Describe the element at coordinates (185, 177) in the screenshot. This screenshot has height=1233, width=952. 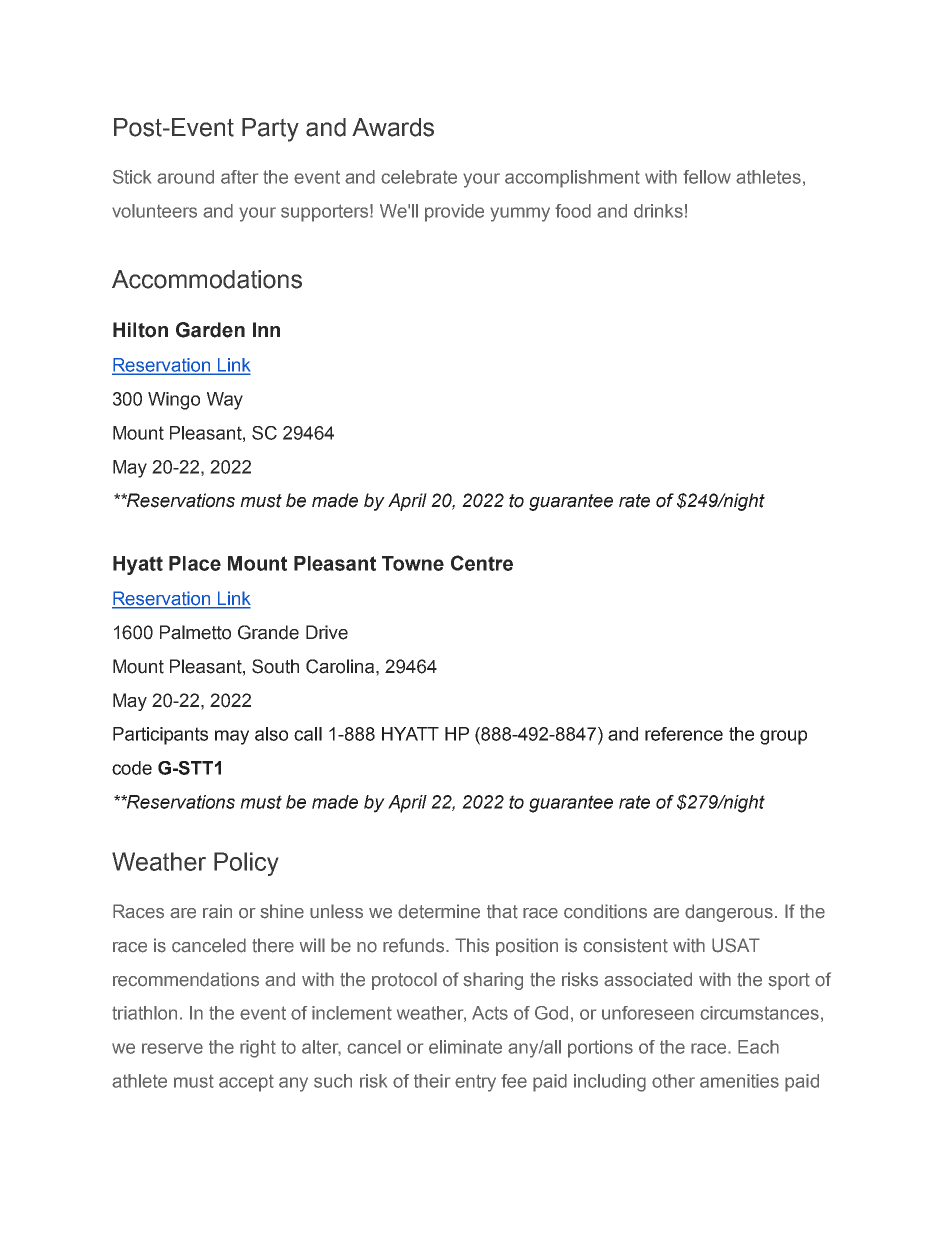
I see `around` at that location.
